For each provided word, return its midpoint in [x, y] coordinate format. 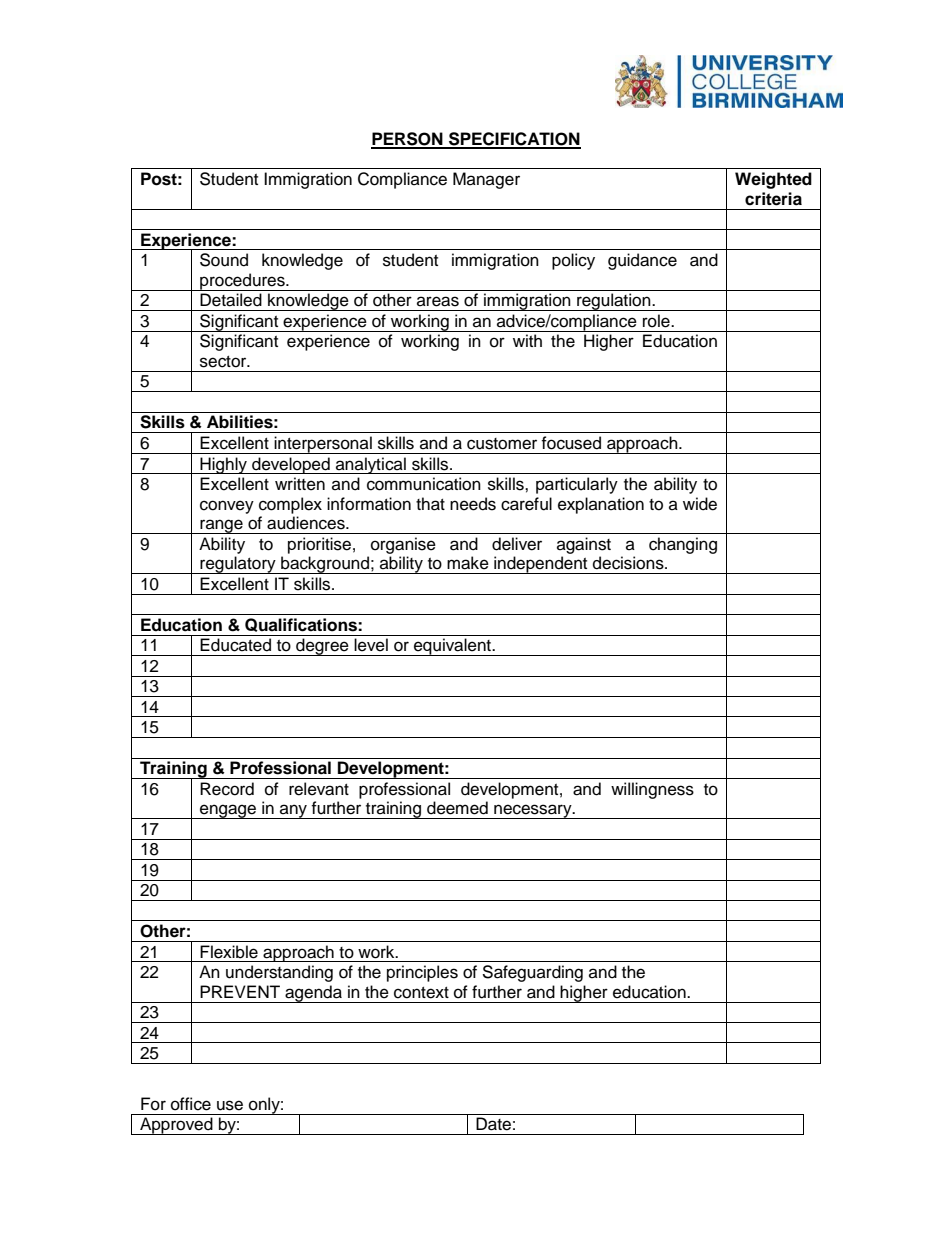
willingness [652, 790]
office [191, 1104]
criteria [773, 199]
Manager [486, 180]
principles [422, 973]
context [421, 993]
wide [700, 504]
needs [473, 504]
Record [227, 789]
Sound [224, 260]
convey [227, 507]
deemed [457, 808]
